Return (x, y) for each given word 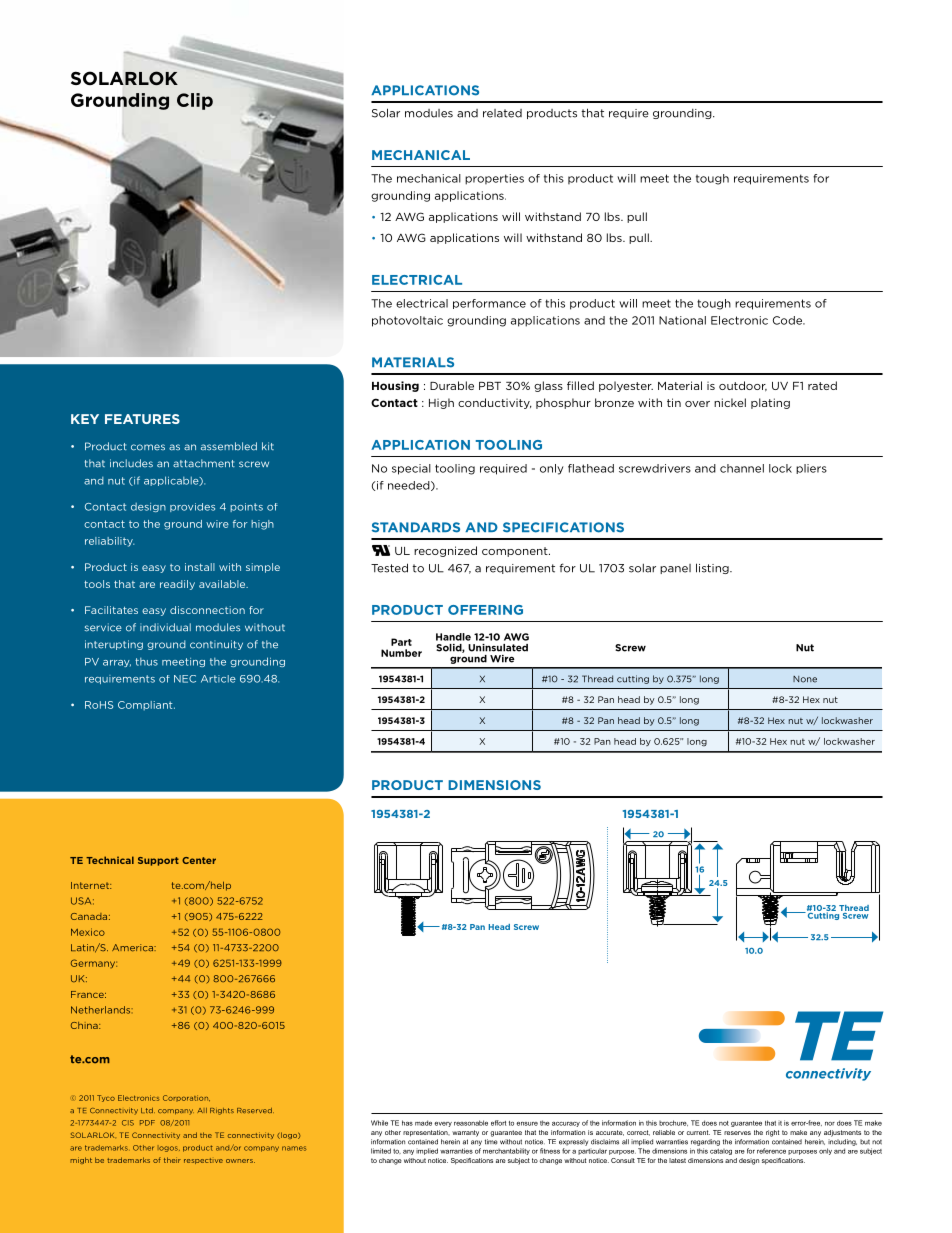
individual (165, 627)
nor (830, 1124)
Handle (453, 637)
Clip (195, 101)
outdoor (743, 386)
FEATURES (142, 419)
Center (199, 860)
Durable (452, 385)
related (502, 113)
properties (494, 179)
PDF (147, 1123)
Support (158, 861)
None (805, 679)
